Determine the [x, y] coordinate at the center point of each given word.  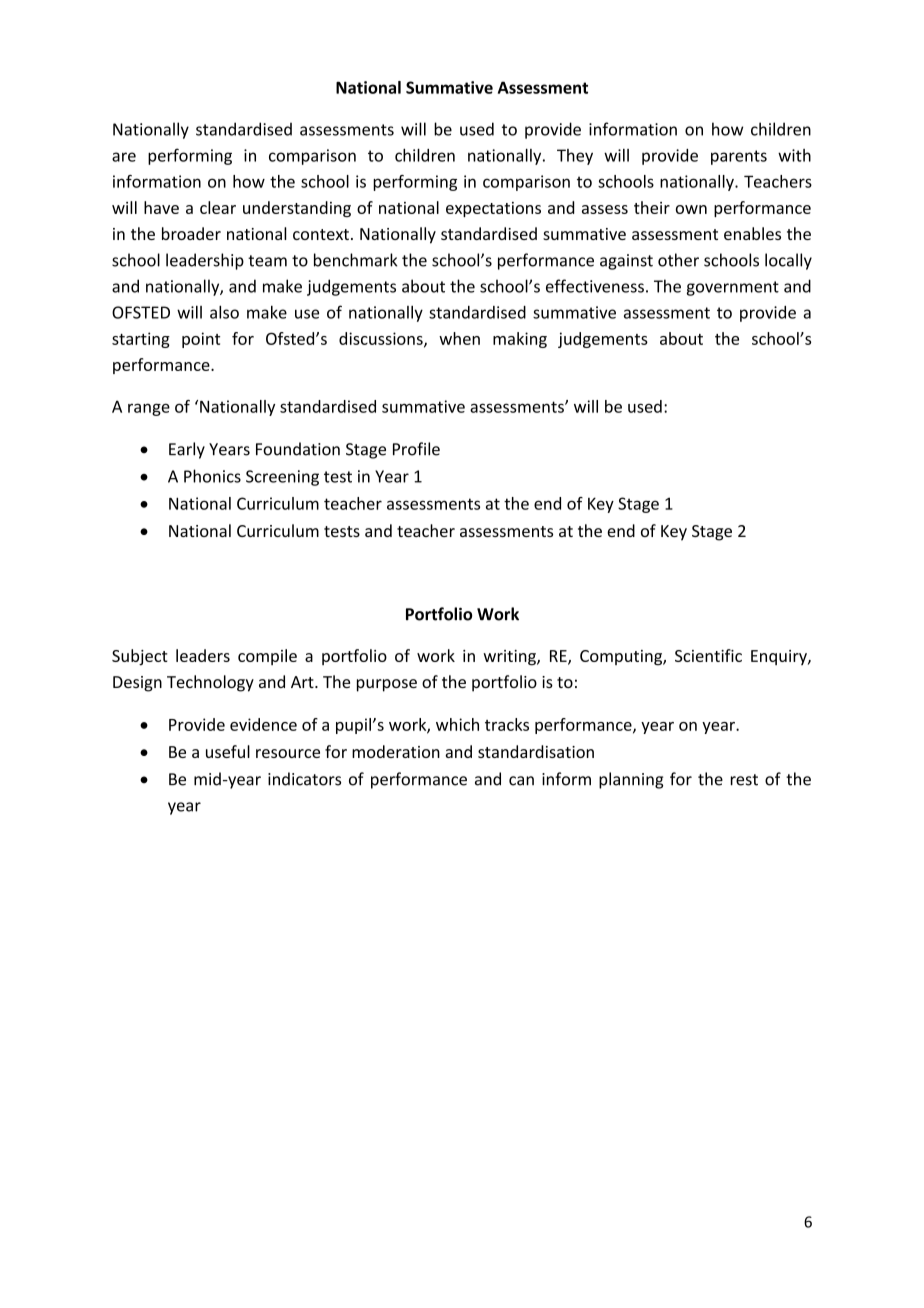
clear [218, 207]
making [520, 340]
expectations [493, 209]
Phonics [212, 476]
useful [228, 751]
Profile [416, 449]
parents [739, 157]
